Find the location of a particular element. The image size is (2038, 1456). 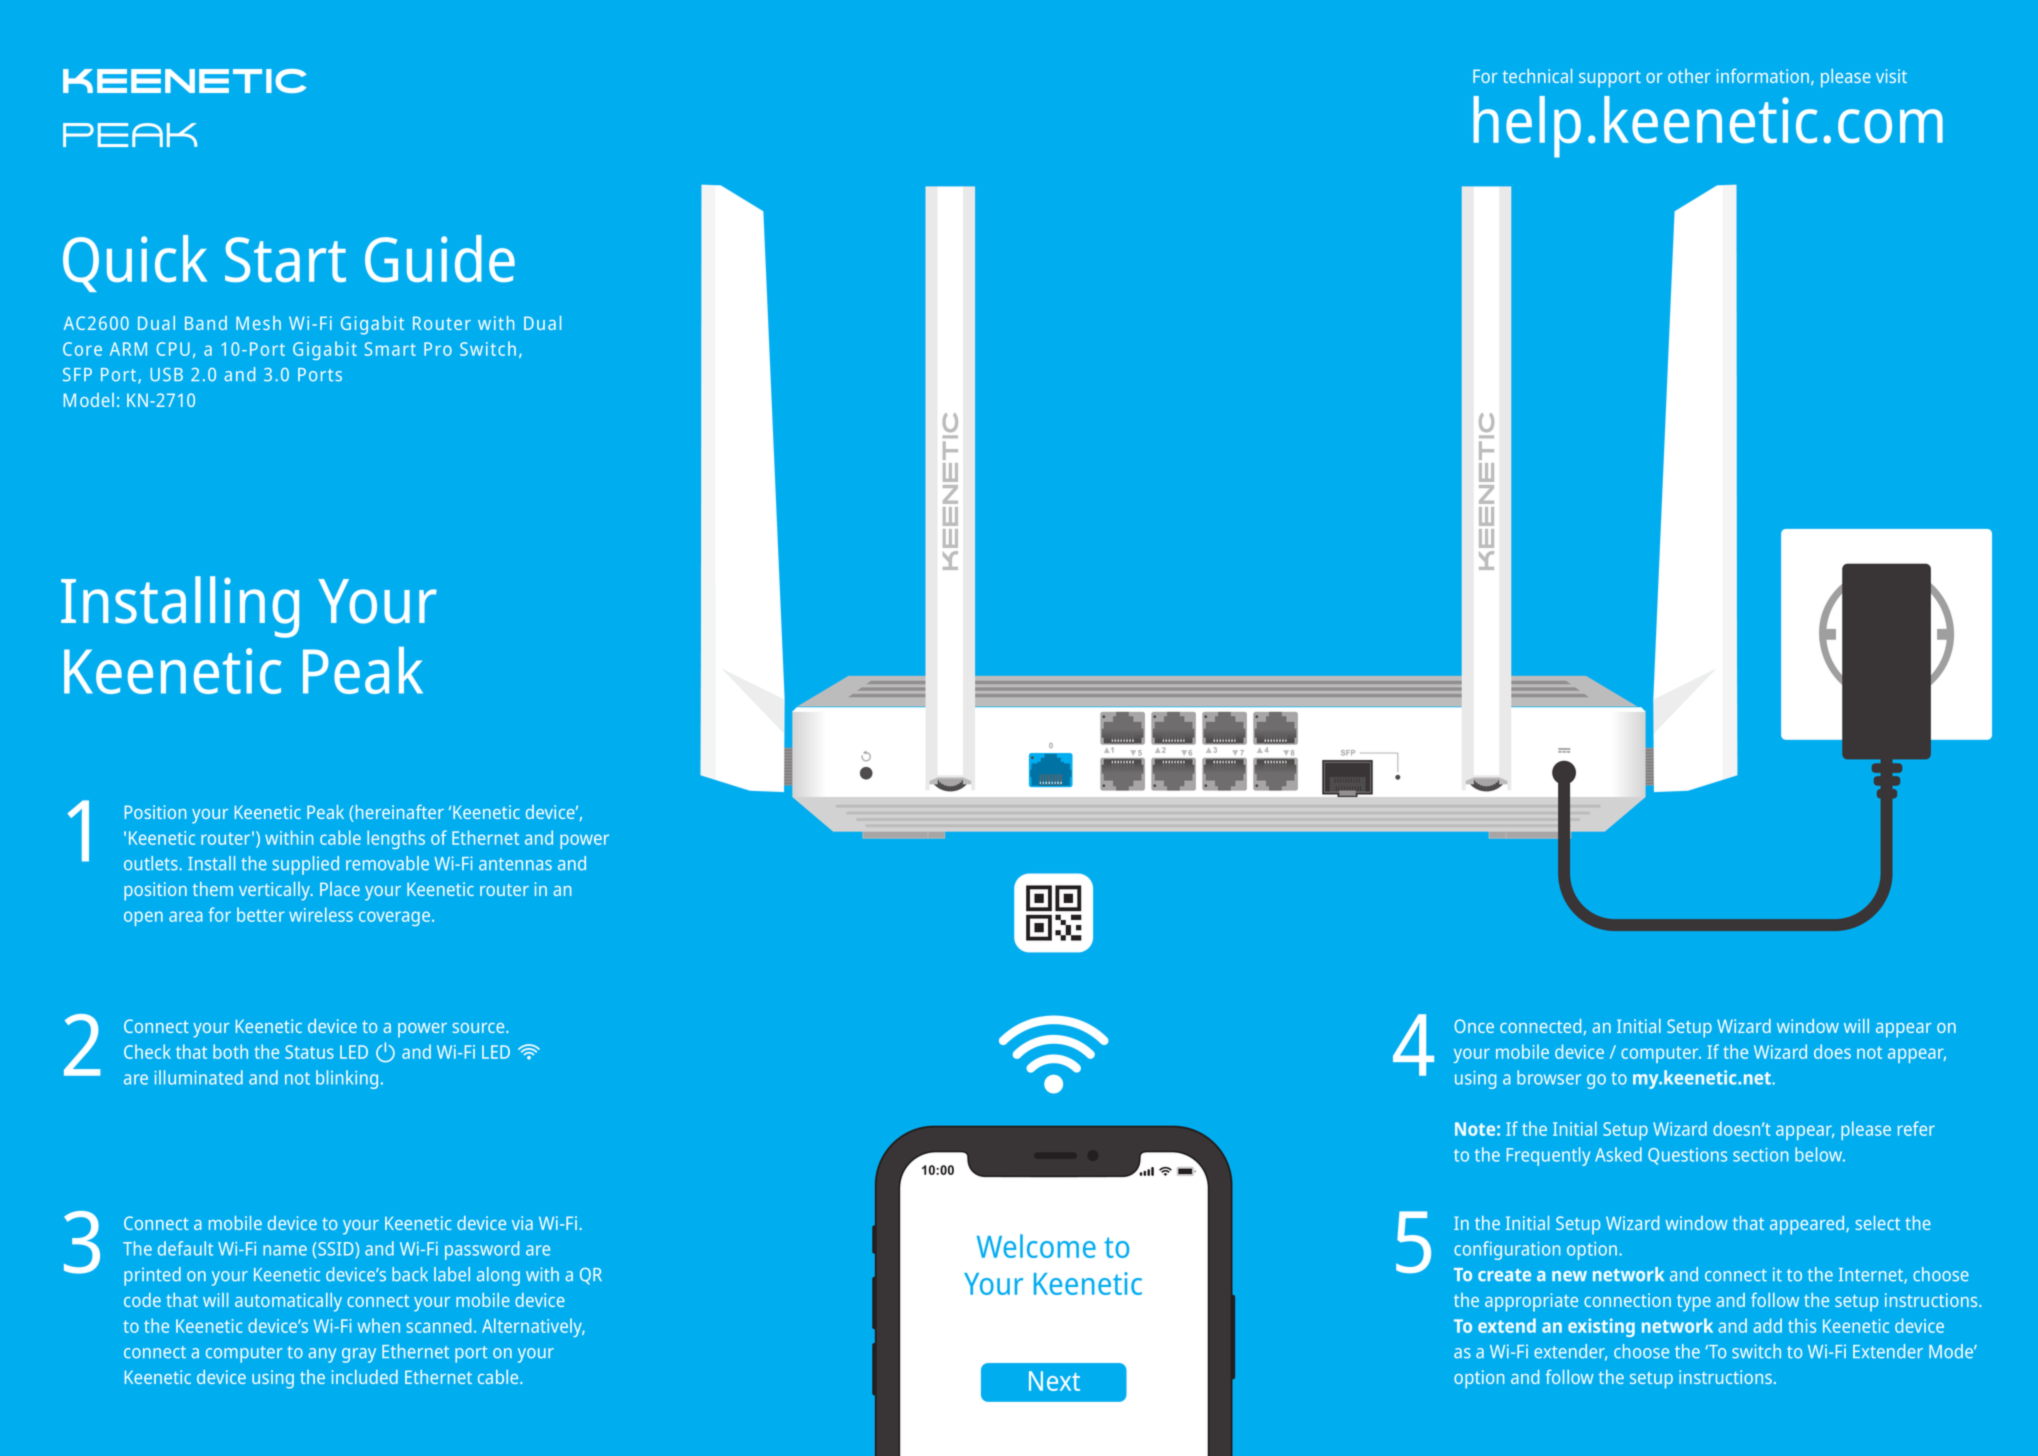

Once is located at coordinates (1474, 1026).
